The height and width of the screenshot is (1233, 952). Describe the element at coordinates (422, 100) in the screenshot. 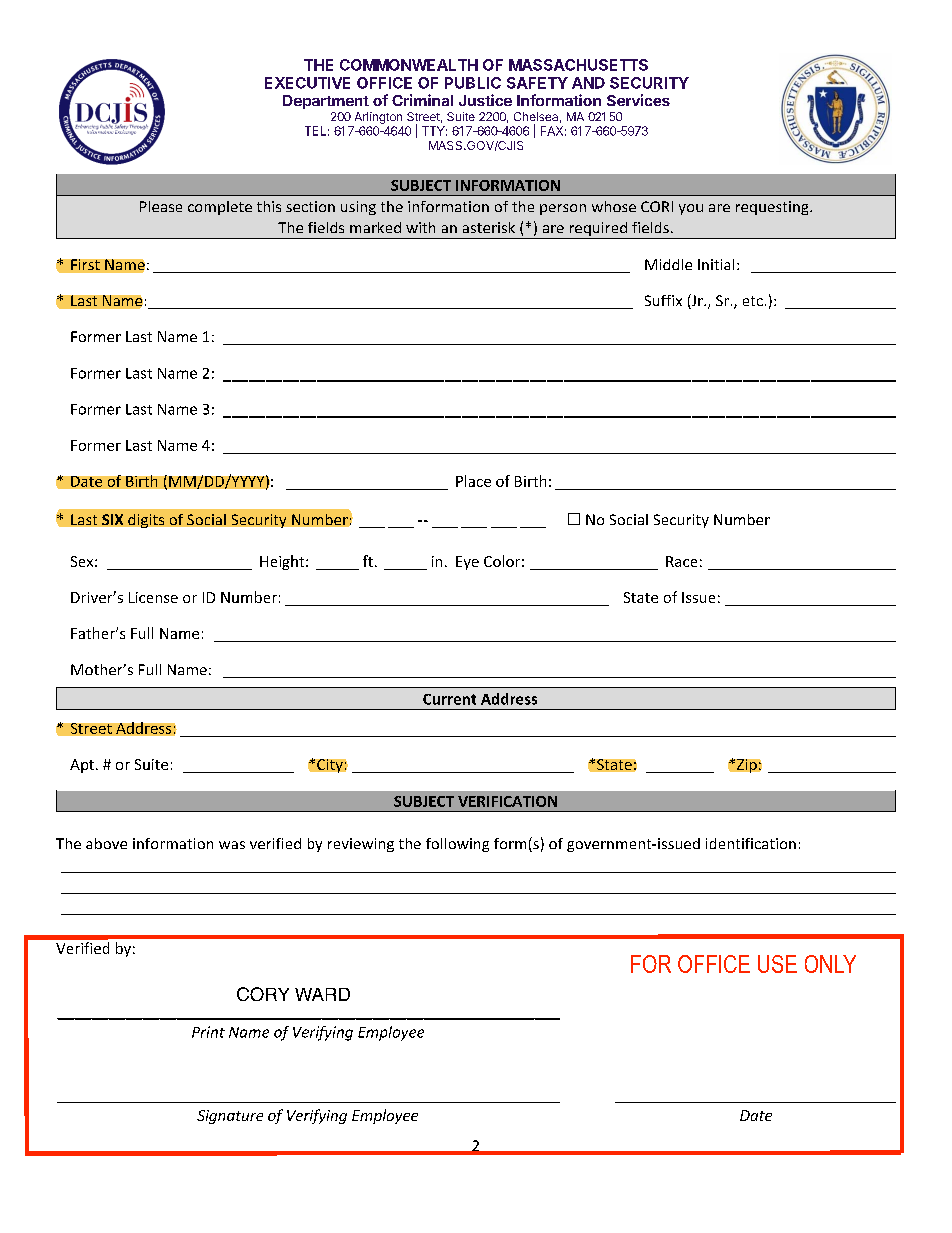

I see `Criminal` at that location.
